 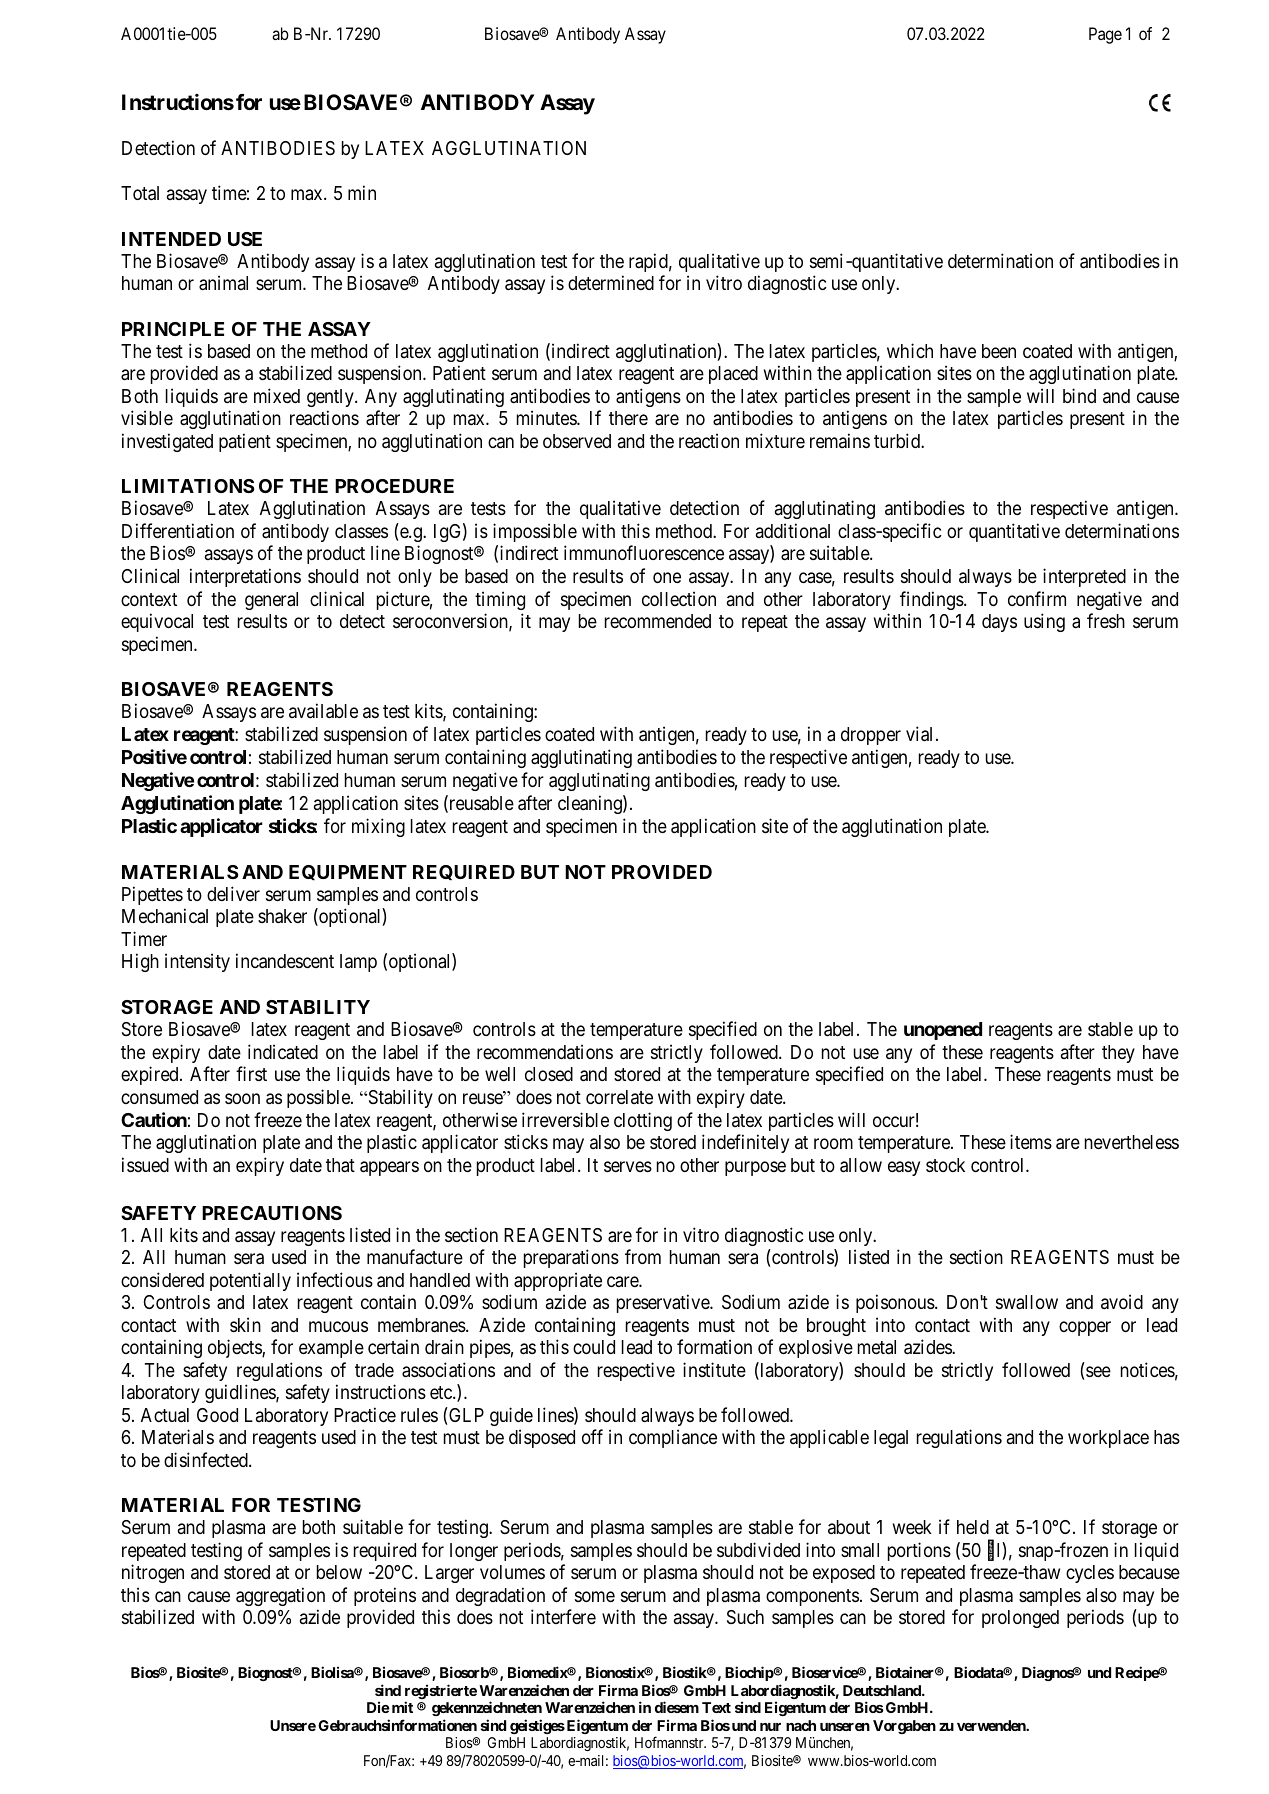 What do you see at coordinates (611, 282) in the screenshot?
I see `determined` at bounding box center [611, 282].
